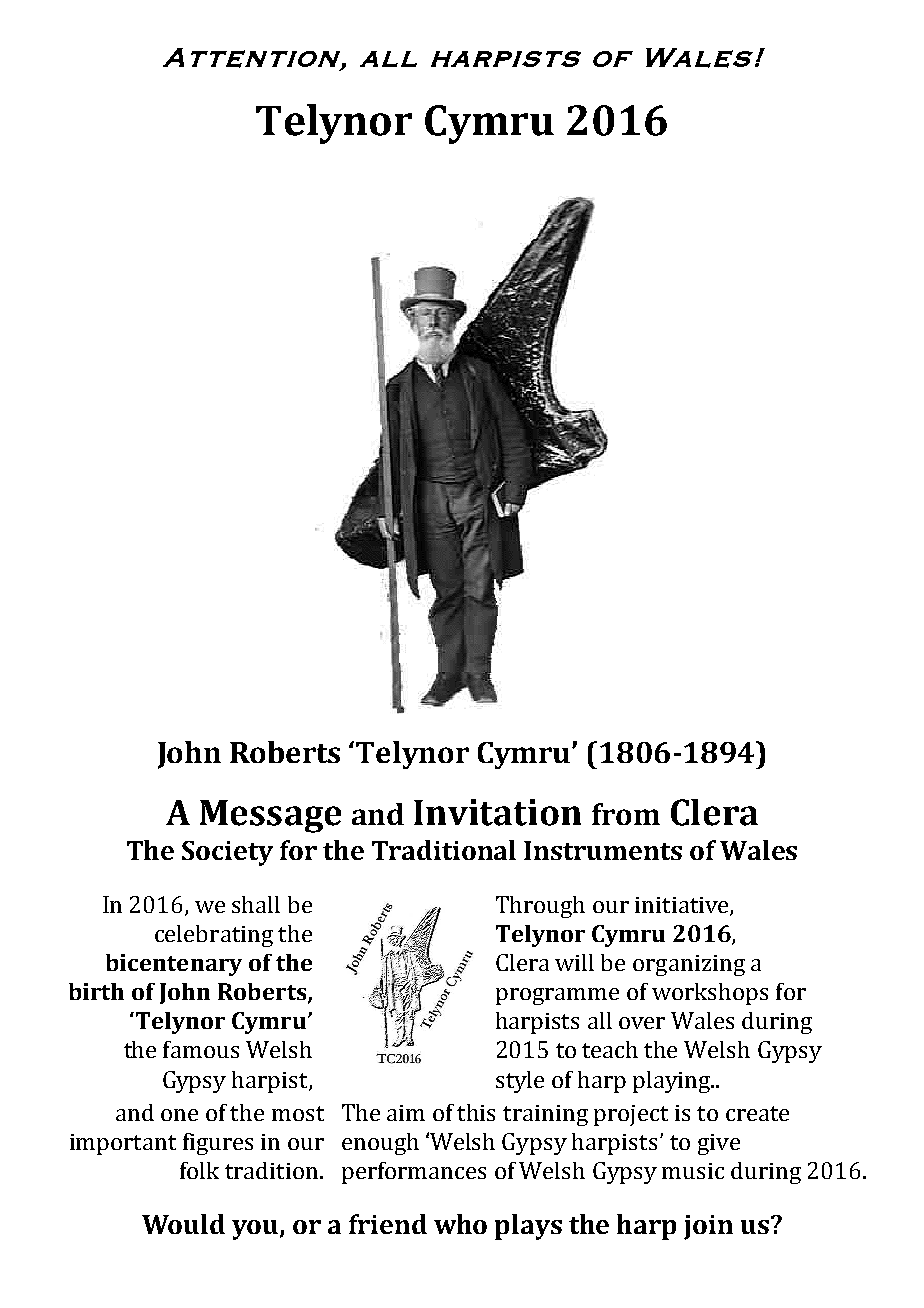  What do you see at coordinates (460, 1224) in the document?
I see `who` at bounding box center [460, 1224].
